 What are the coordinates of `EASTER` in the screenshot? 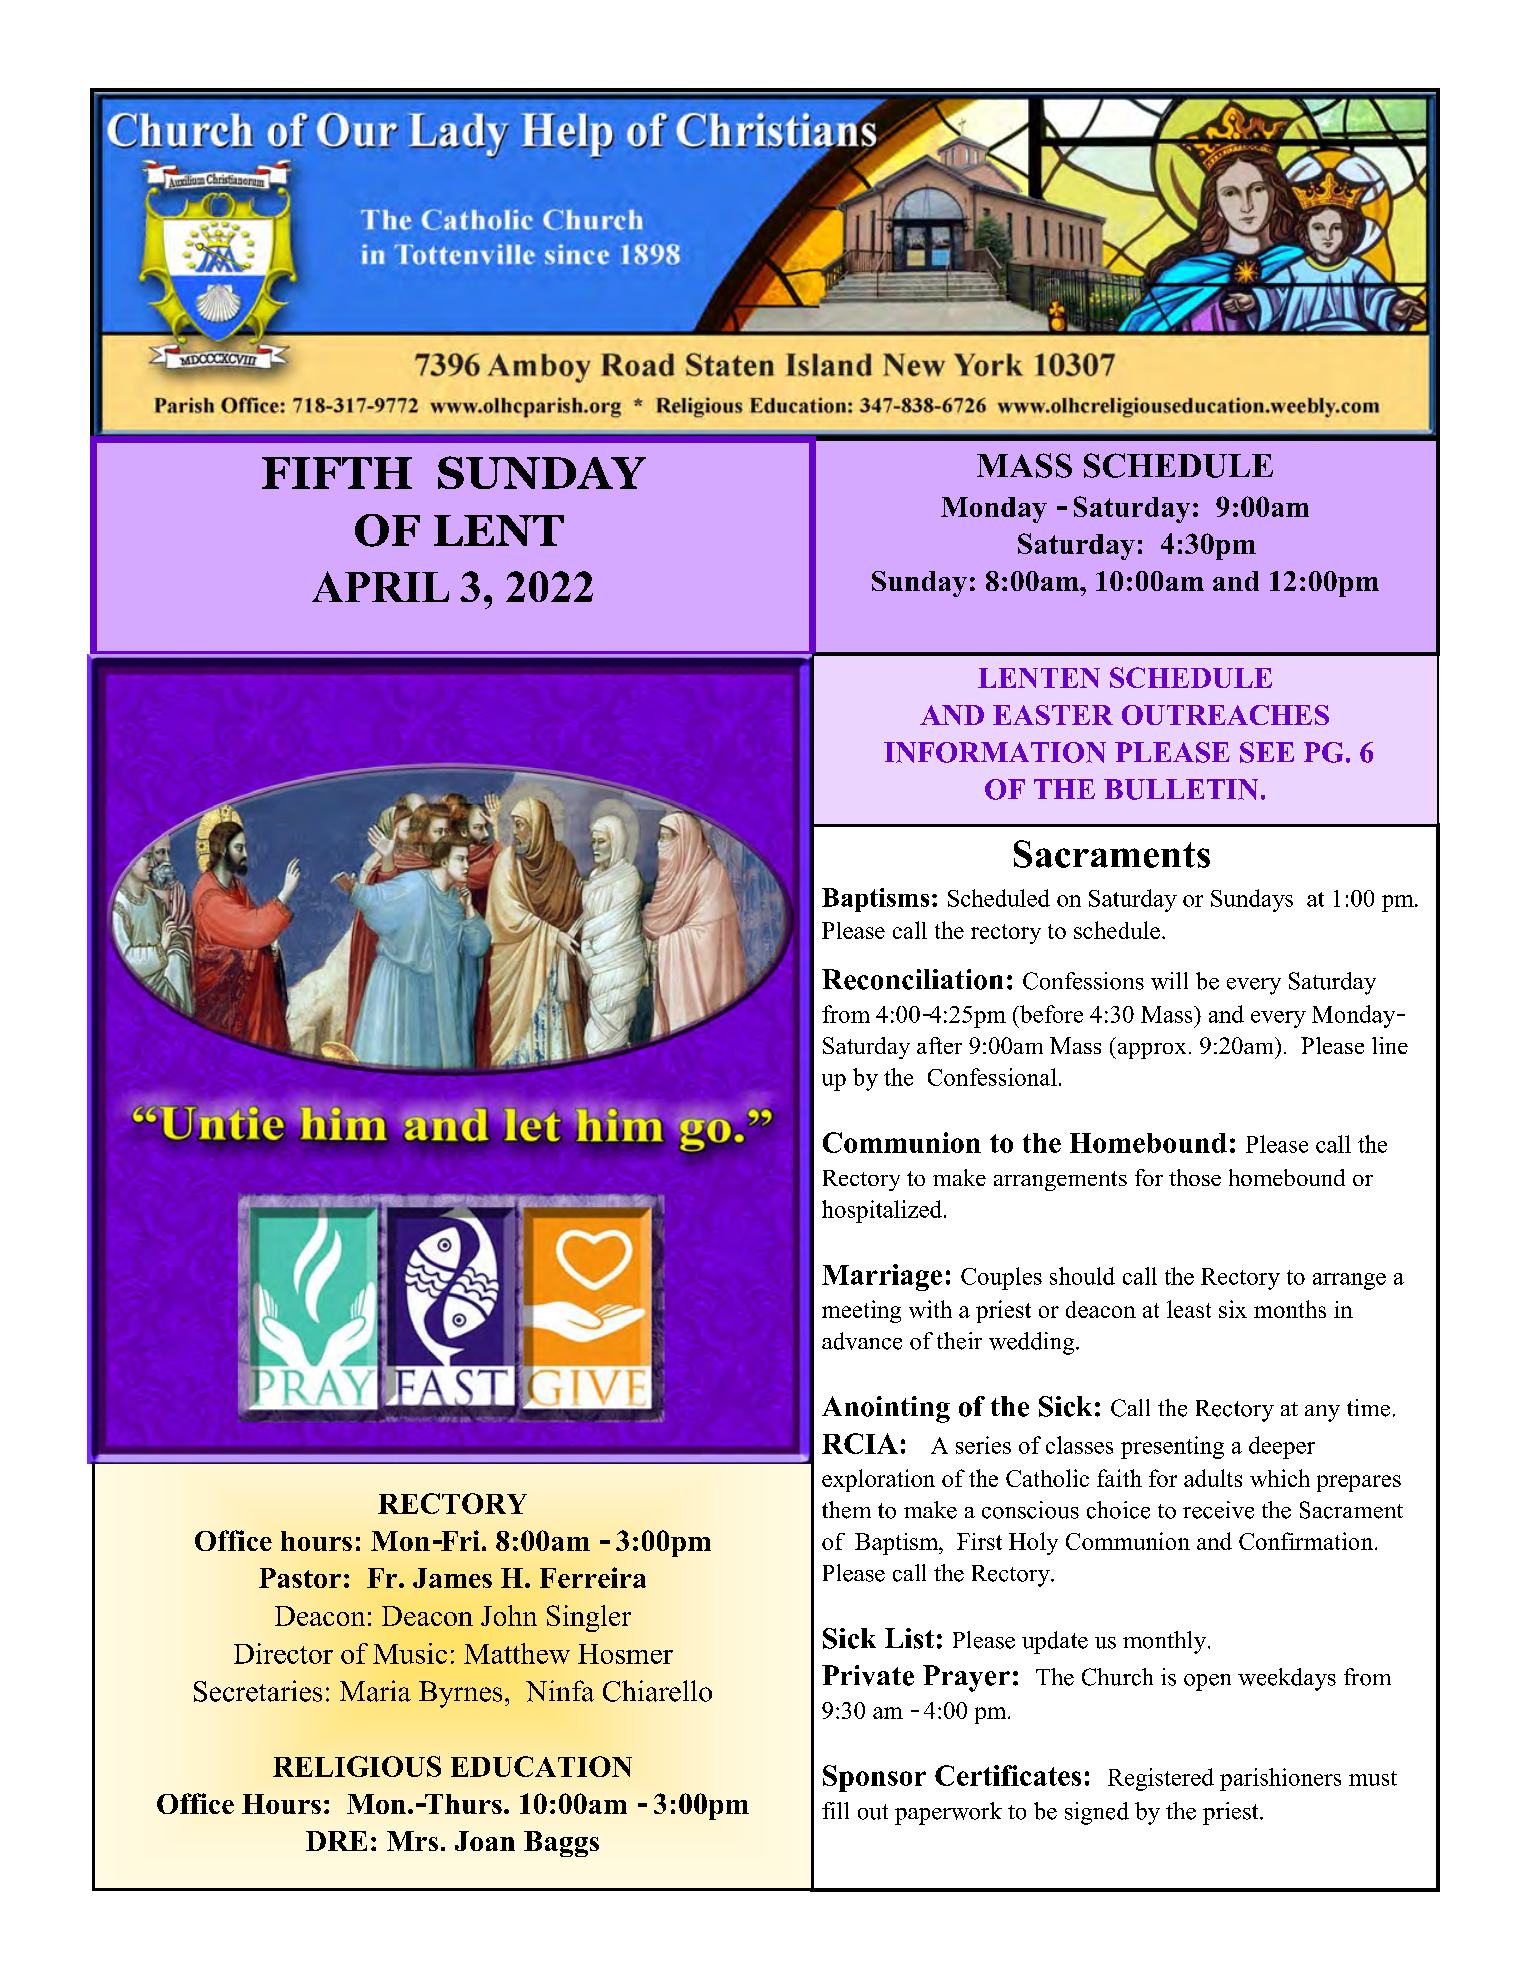 It's located at (1053, 715).
